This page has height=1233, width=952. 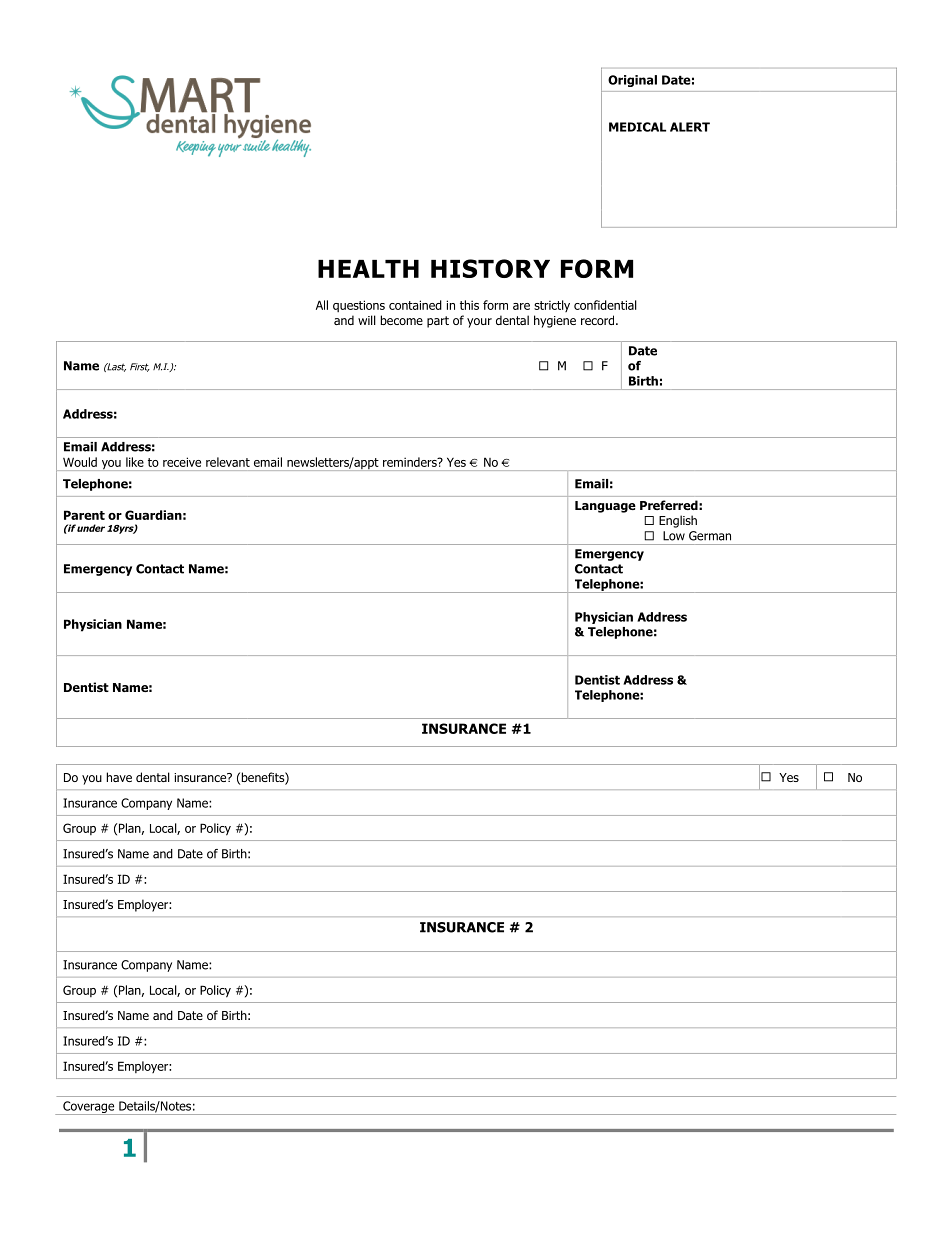 I want to click on Coverage, so click(x=89, y=1108).
